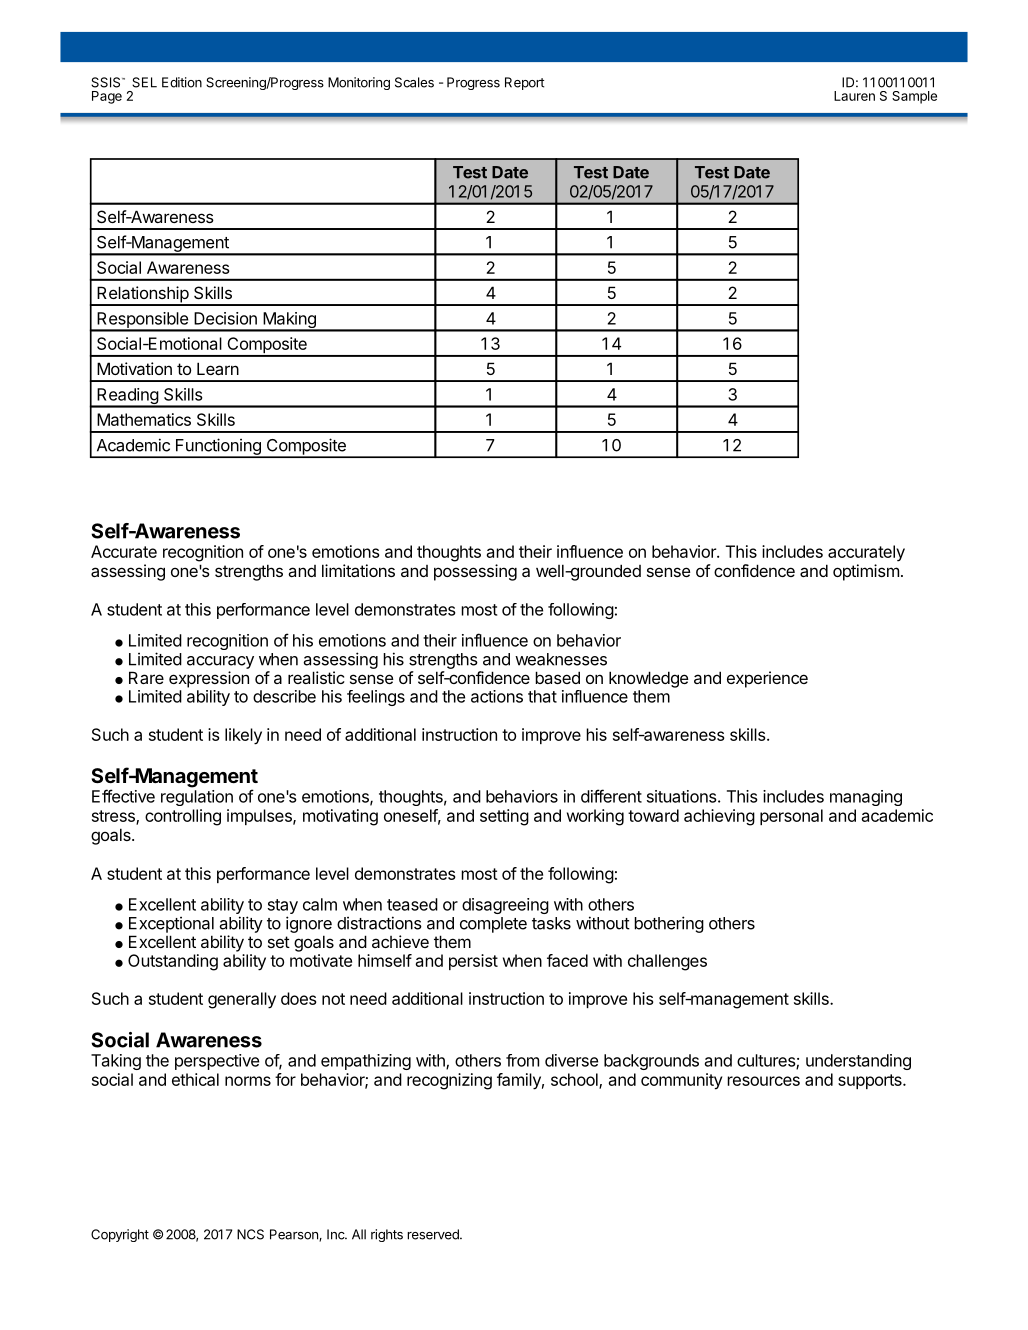 This document has width=1028, height=1330. What do you see at coordinates (289, 321) in the document?
I see `Making` at bounding box center [289, 321].
